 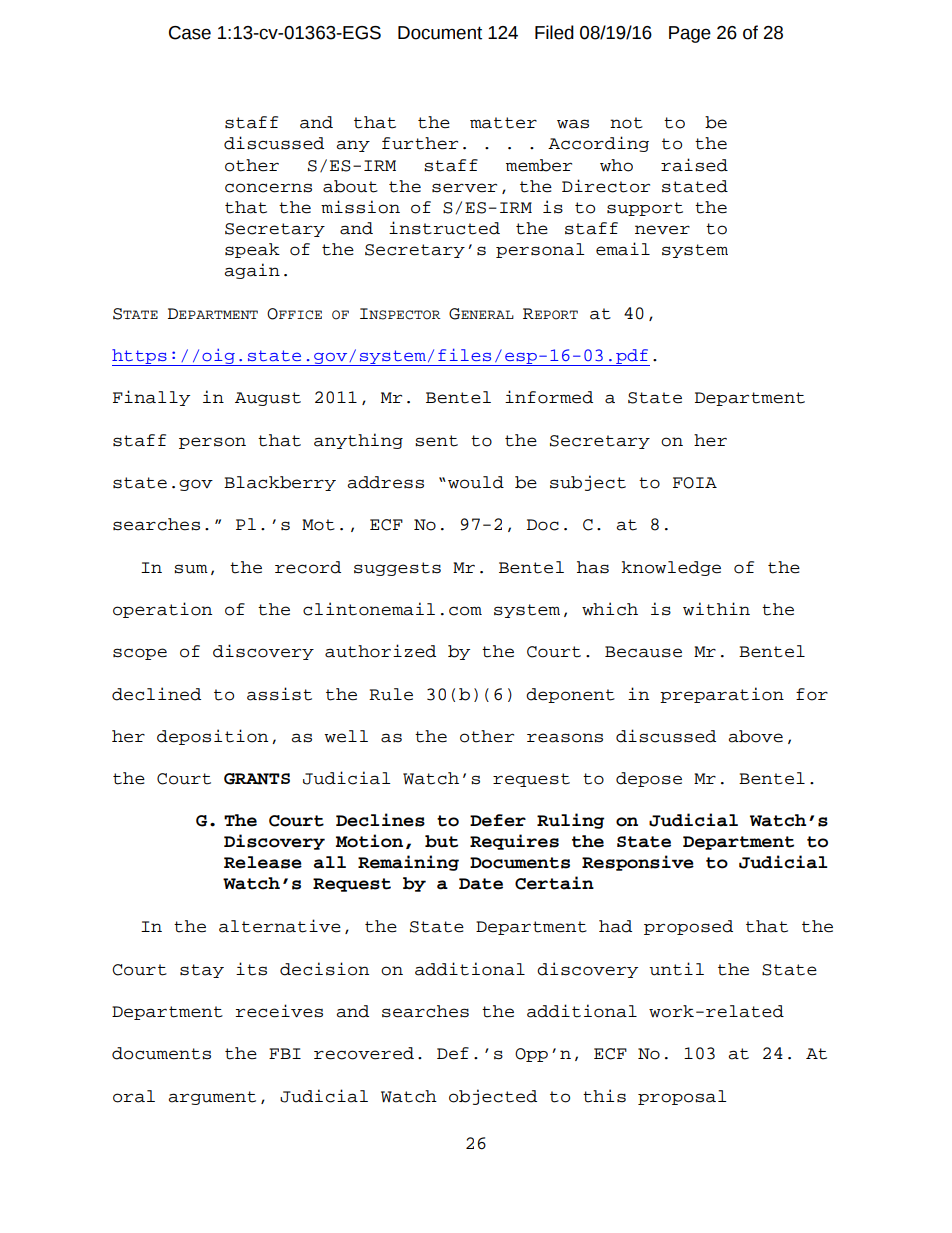 I want to click on never, so click(x=662, y=230).
